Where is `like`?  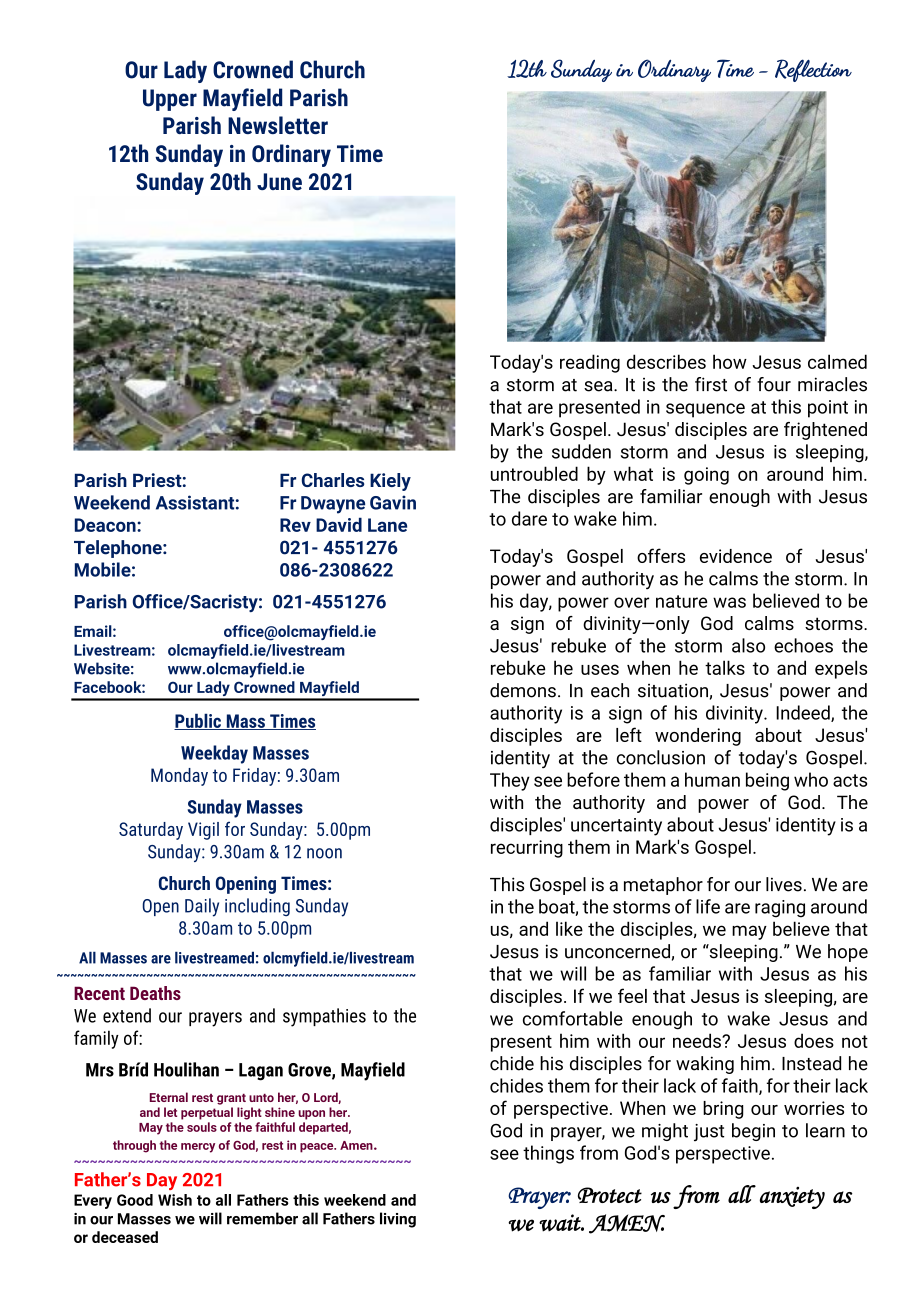
like is located at coordinates (569, 928).
